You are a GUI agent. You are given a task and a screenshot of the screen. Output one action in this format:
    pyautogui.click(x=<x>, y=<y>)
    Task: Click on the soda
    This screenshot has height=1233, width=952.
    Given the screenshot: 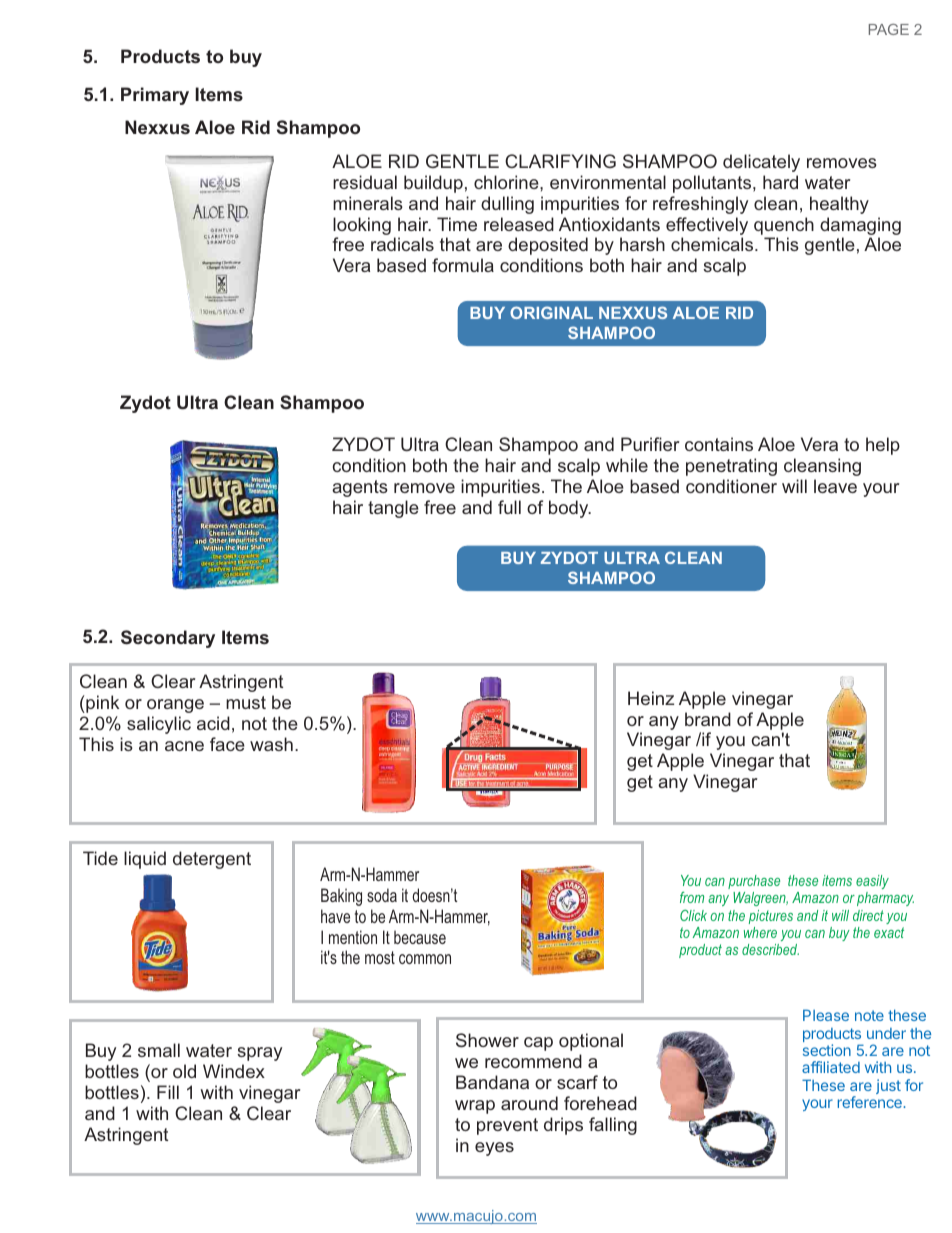 What is the action you would take?
    pyautogui.click(x=382, y=895)
